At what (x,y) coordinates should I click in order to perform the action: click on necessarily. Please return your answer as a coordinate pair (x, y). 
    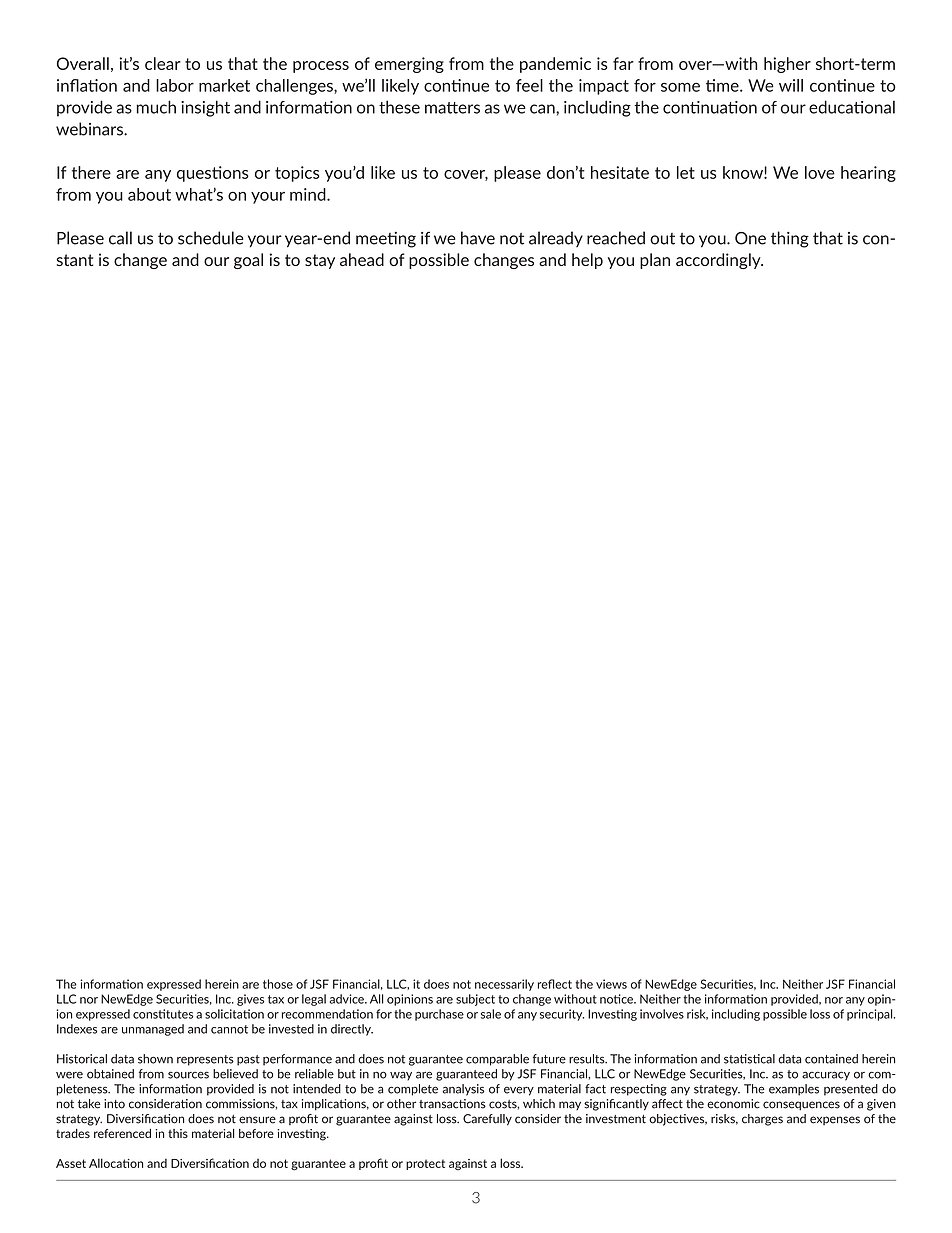
    Looking at the image, I should click on (504, 985).
